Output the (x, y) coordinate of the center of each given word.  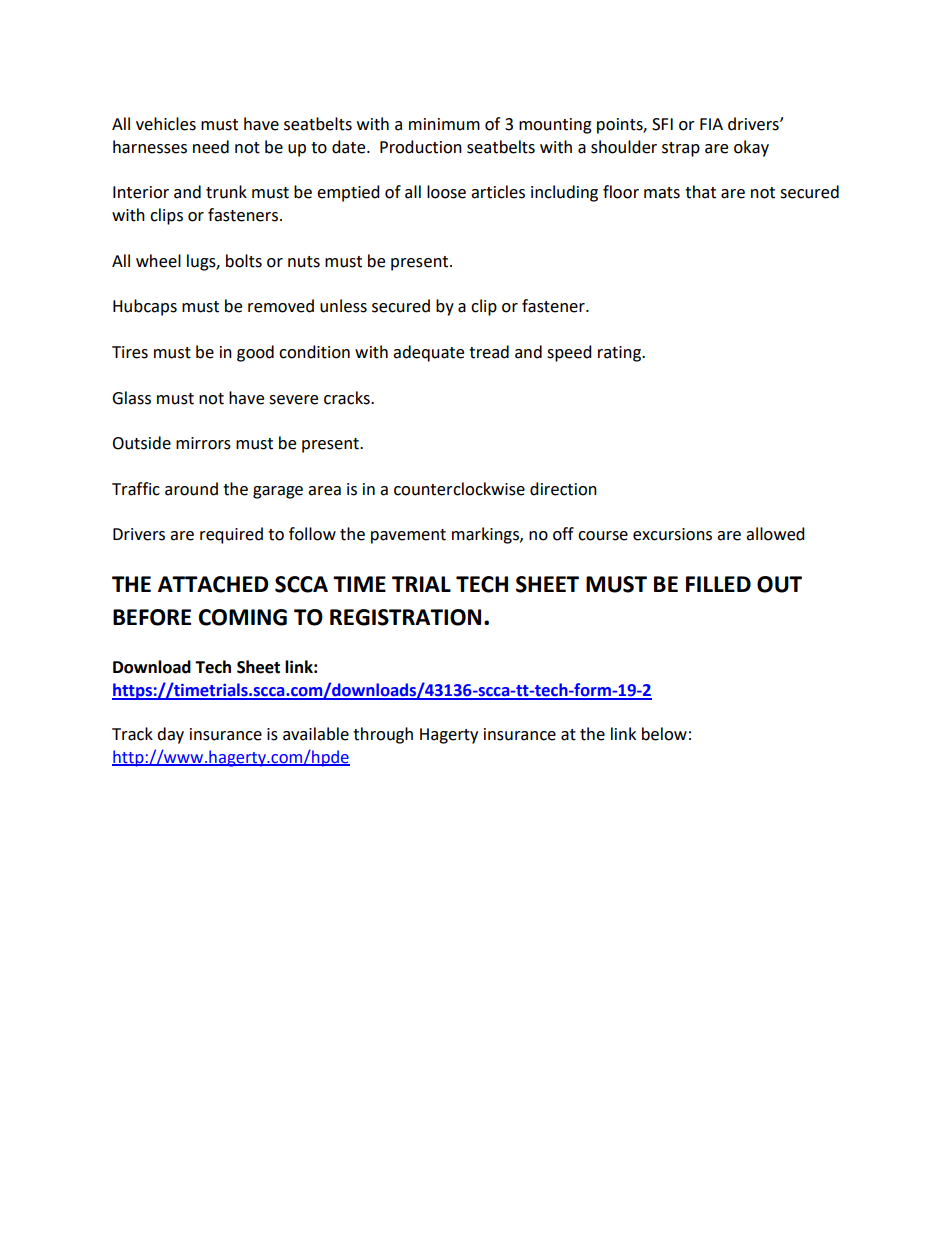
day (170, 735)
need (211, 147)
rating (620, 354)
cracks (348, 398)
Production (421, 147)
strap (681, 149)
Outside (141, 443)
